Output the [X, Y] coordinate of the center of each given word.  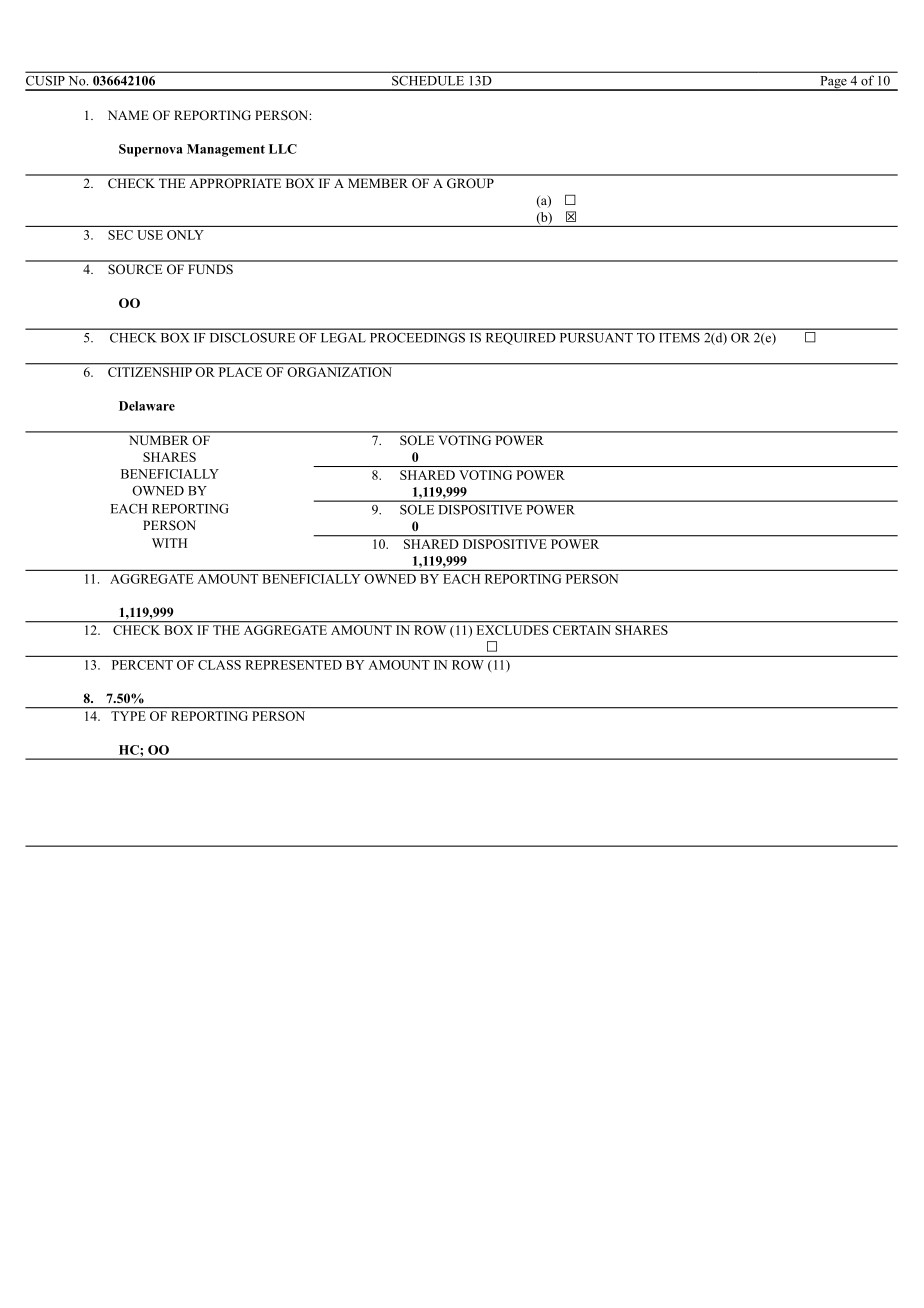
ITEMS [680, 338]
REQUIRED [520, 339]
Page [833, 83]
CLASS [219, 665]
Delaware [147, 406]
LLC [283, 149]
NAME [128, 115]
